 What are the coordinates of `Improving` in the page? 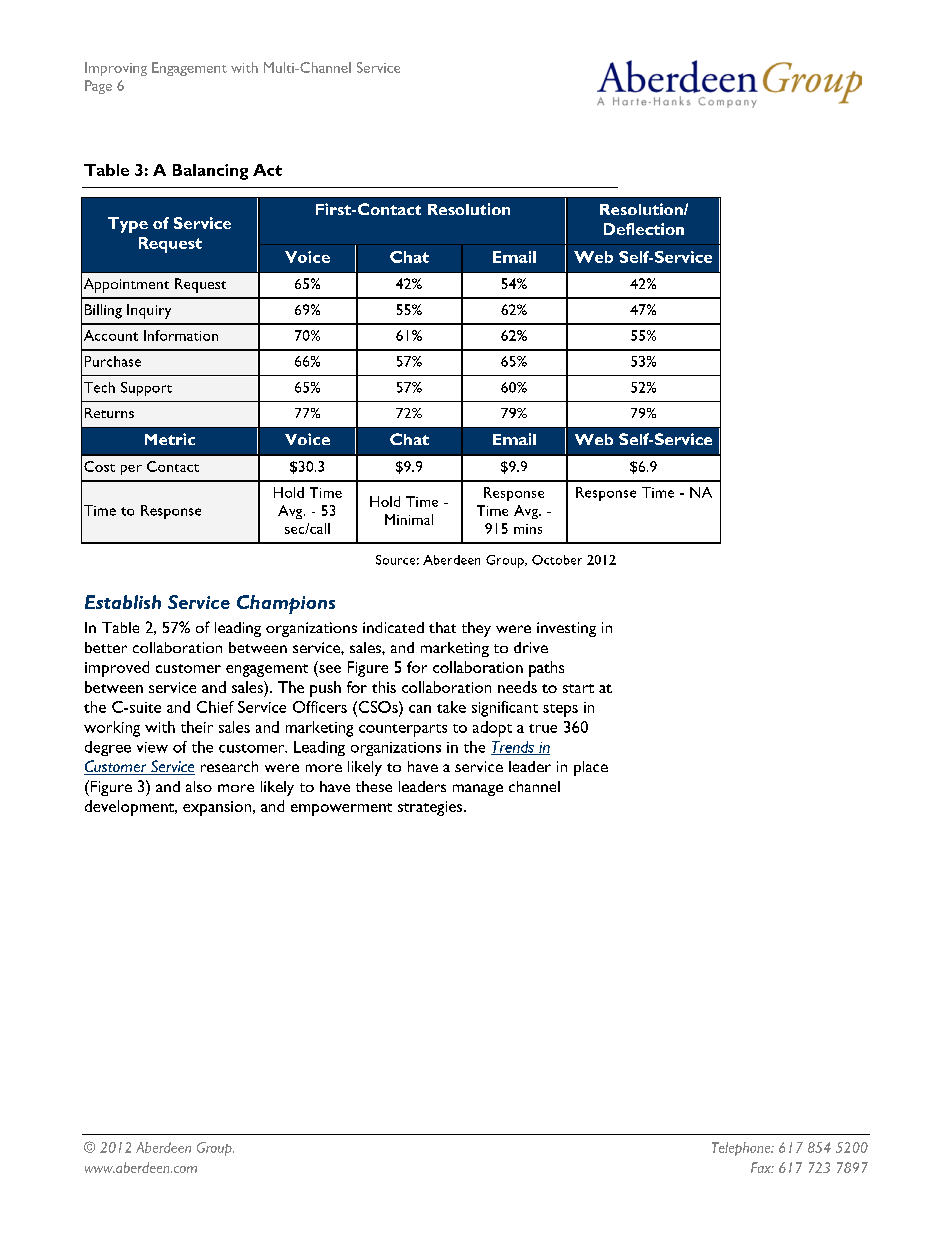 It's located at (116, 69).
